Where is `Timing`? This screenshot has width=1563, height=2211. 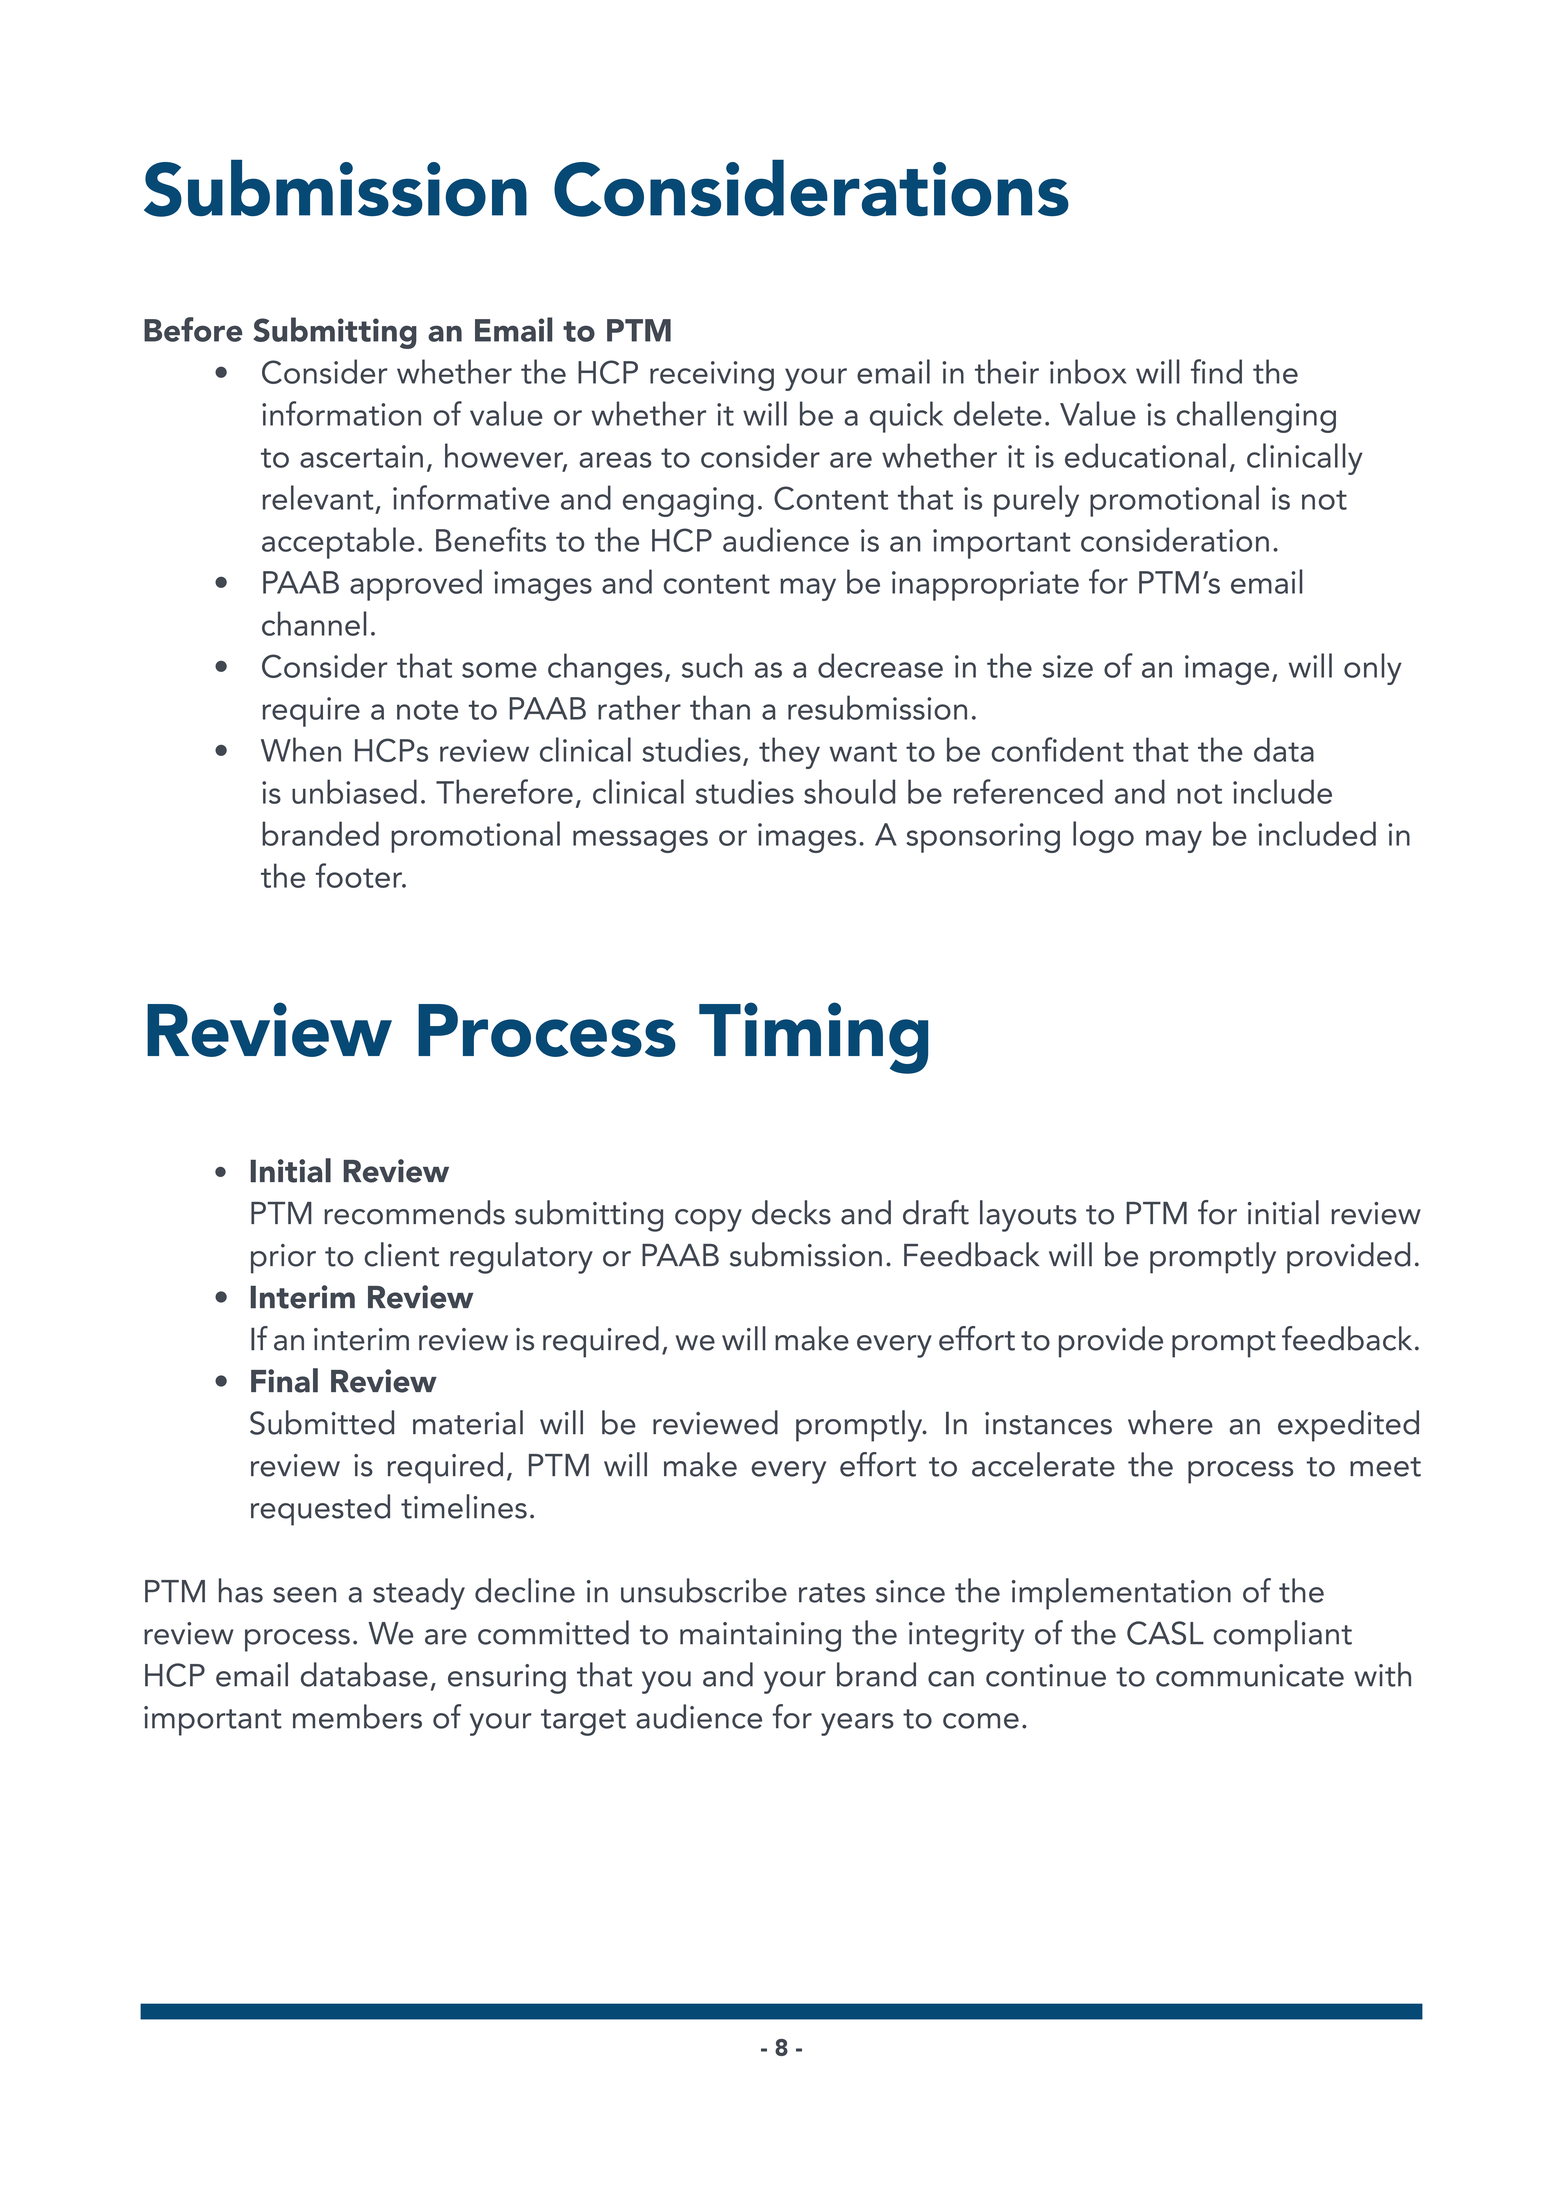
Timing is located at coordinates (813, 1038).
